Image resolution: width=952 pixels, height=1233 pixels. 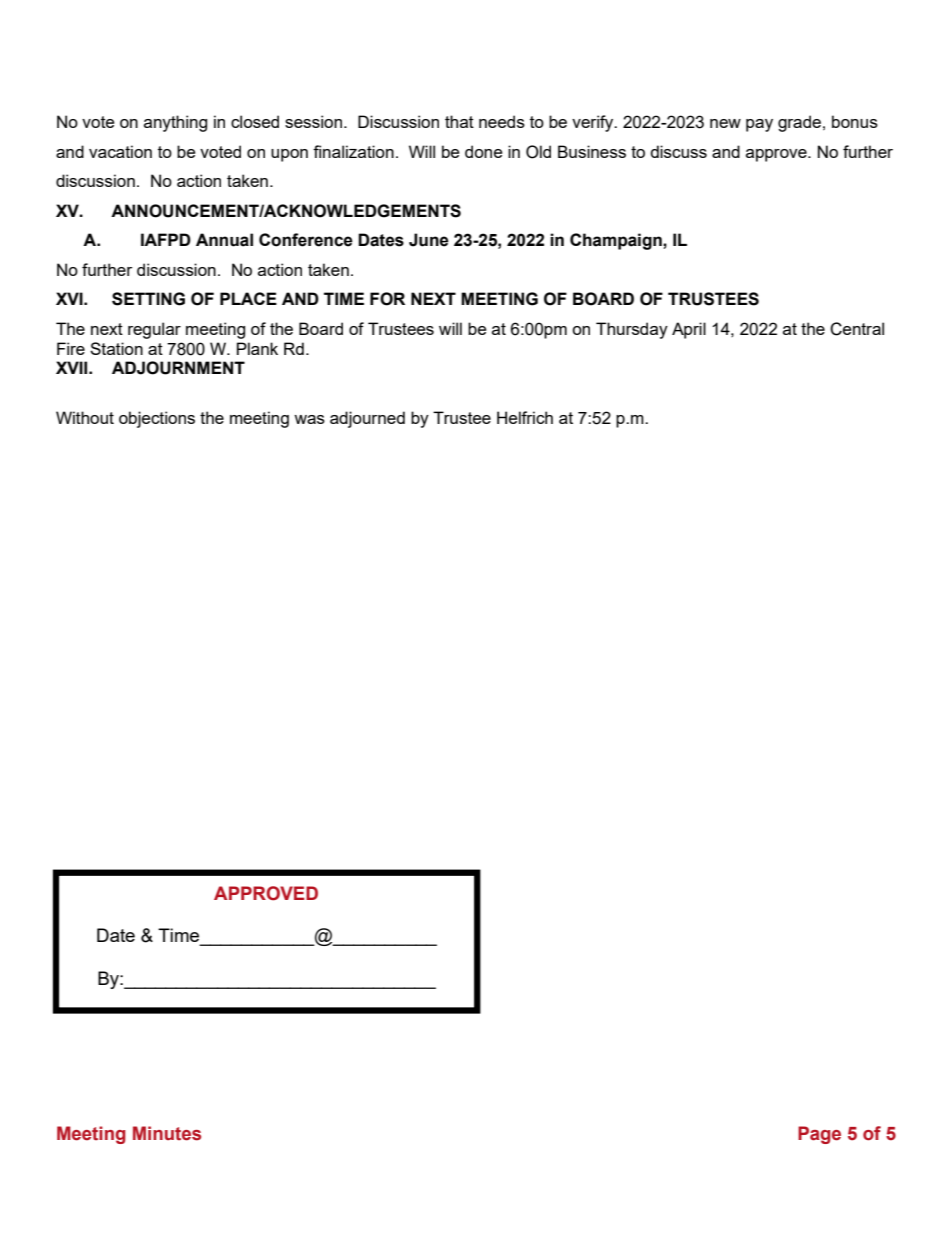 What do you see at coordinates (309, 419) in the screenshot?
I see `was` at bounding box center [309, 419].
